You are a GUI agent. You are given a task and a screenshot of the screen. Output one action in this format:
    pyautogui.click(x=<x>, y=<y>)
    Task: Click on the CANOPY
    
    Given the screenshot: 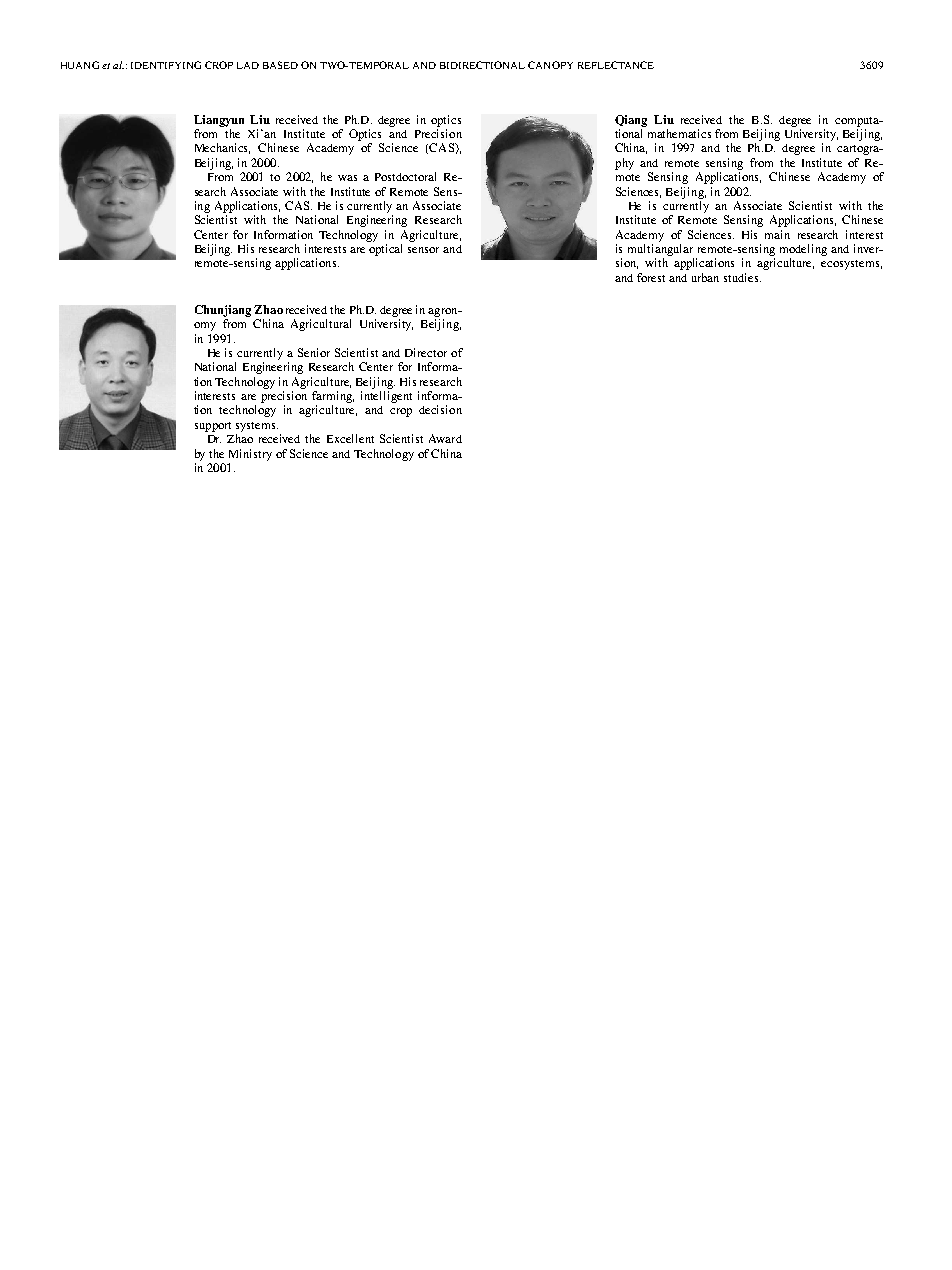 What is the action you would take?
    pyautogui.click(x=550, y=65)
